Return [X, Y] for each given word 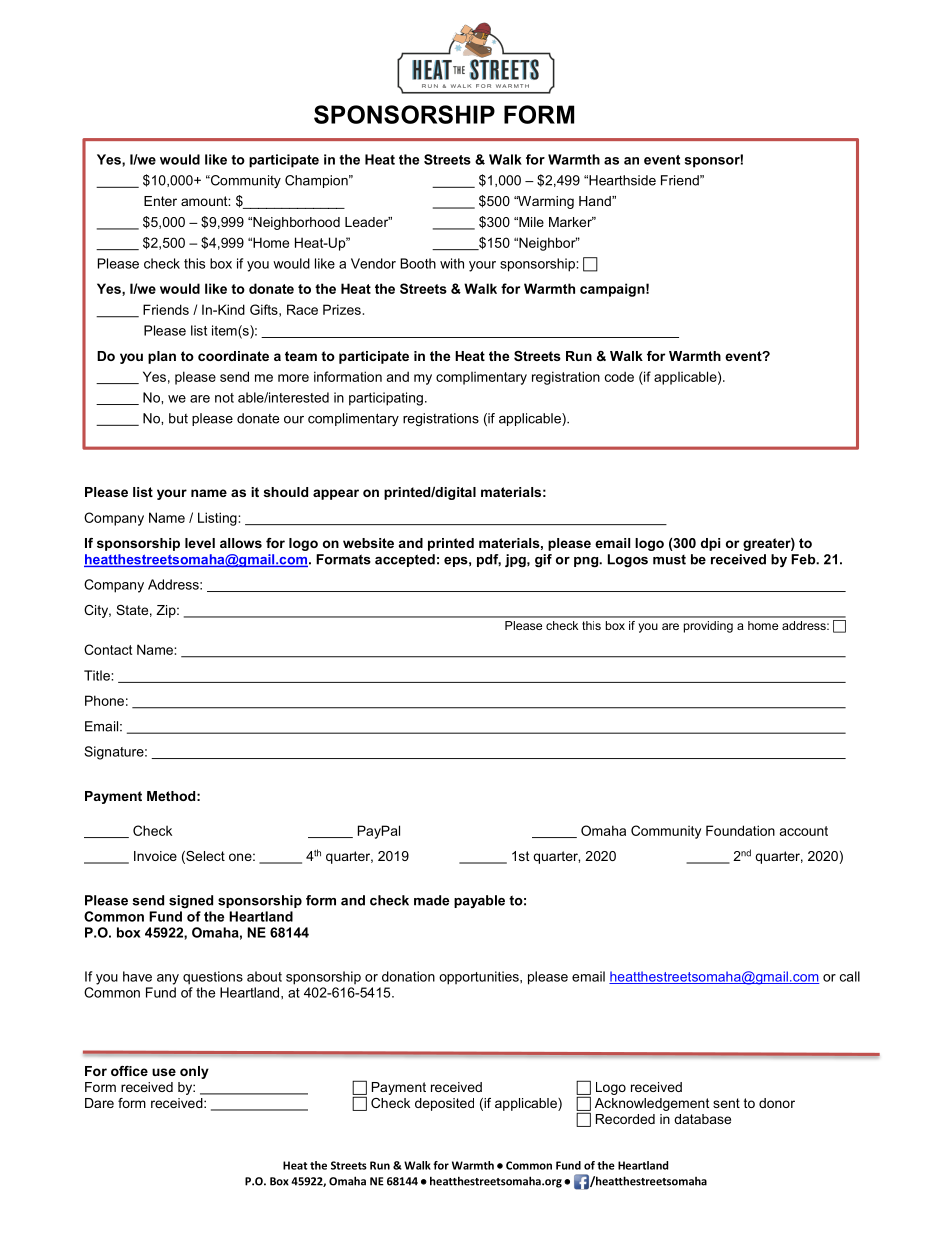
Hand [596, 201]
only [194, 1072]
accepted [405, 560]
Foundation [740, 830]
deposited [444, 1104]
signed [191, 901]
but [178, 418]
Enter [160, 201]
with [452, 263]
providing [708, 627]
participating [386, 399]
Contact [108, 649]
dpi [710, 544]
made [431, 900]
